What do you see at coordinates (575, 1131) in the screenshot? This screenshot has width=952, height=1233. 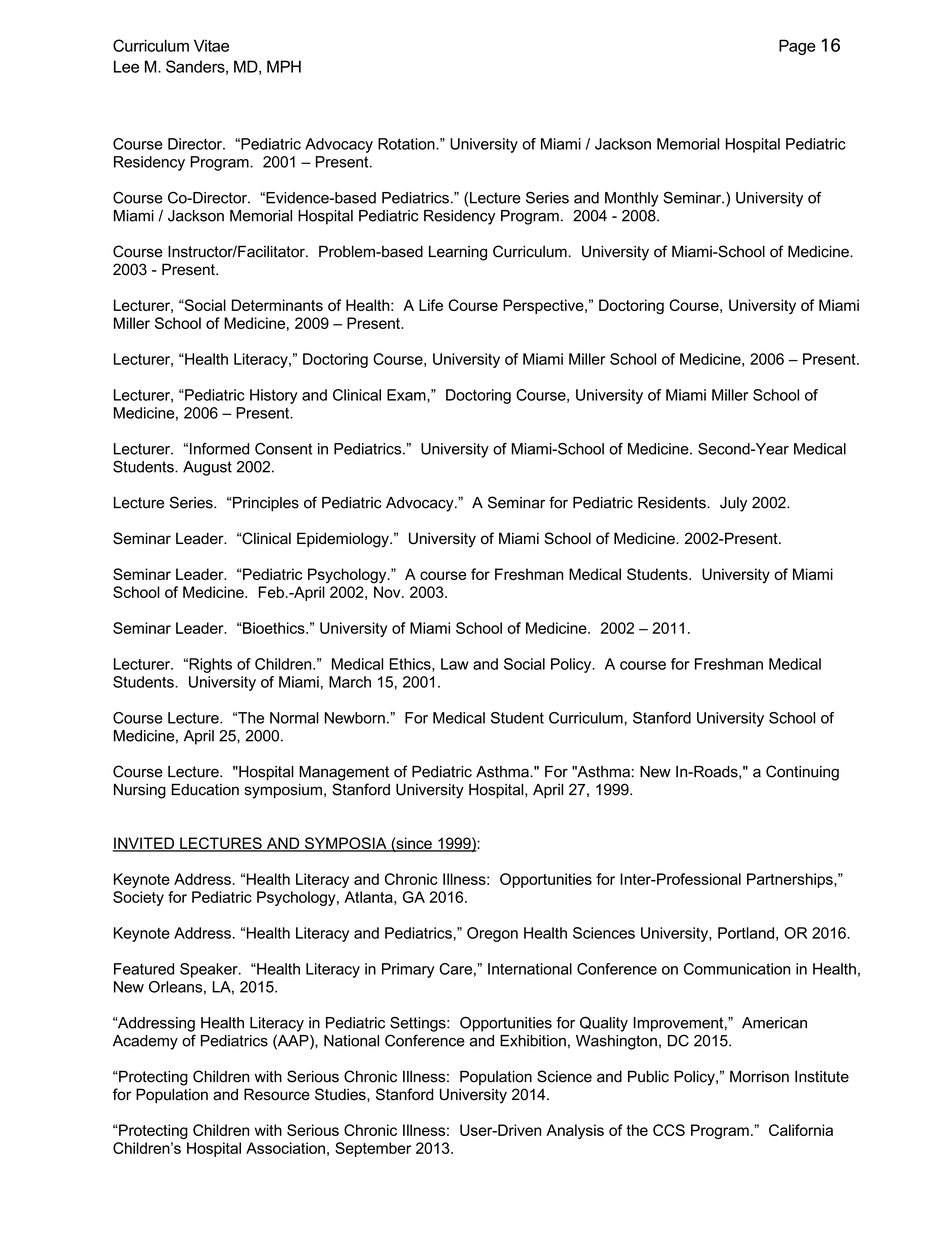 I see `Analysis` at bounding box center [575, 1131].
